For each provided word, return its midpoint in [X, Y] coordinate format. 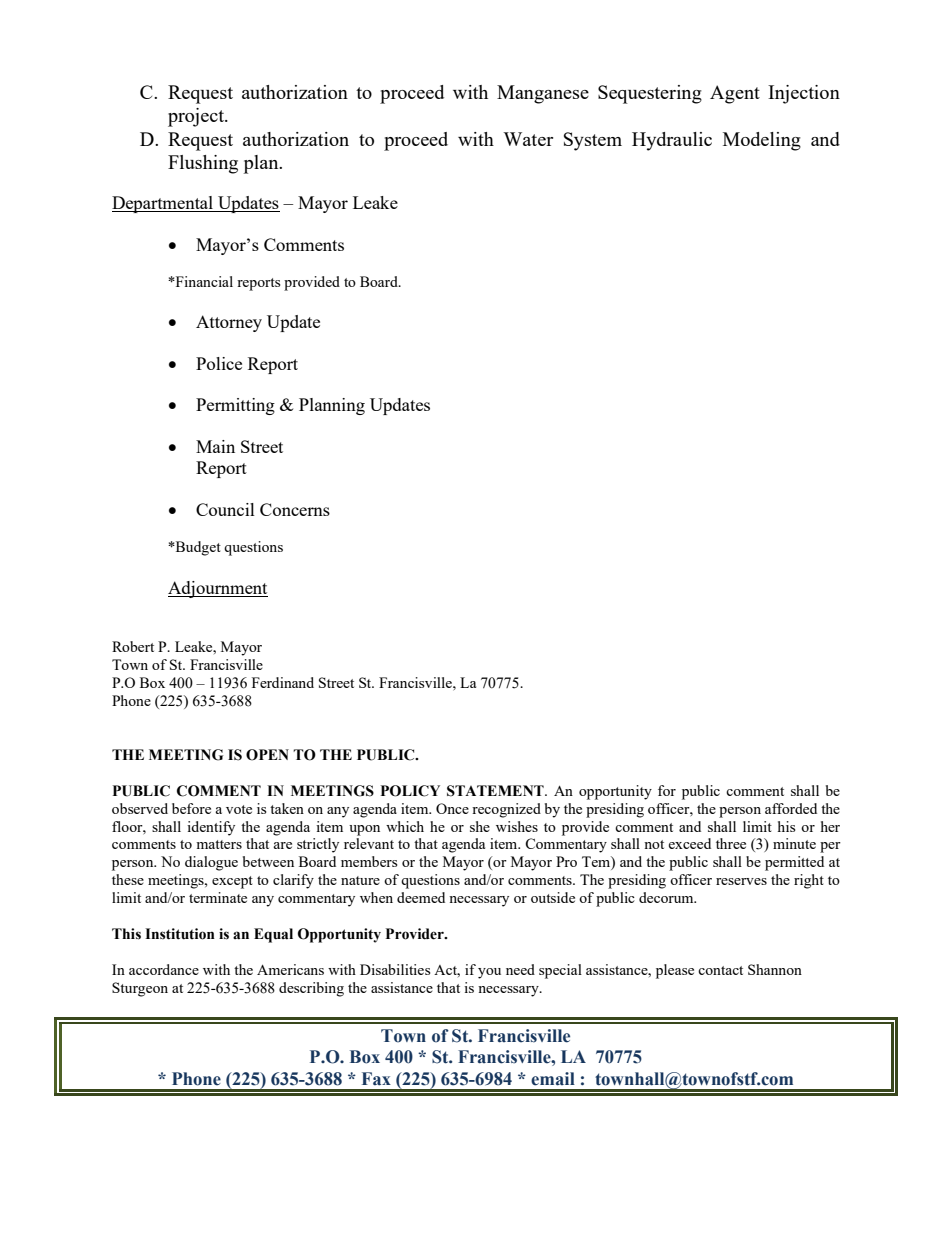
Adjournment [218, 589]
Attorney [229, 323]
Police [219, 363]
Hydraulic [672, 141]
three [731, 843]
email [553, 1079]
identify [211, 828]
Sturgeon [140, 989]
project [197, 117]
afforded [791, 808]
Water [528, 139]
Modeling [762, 141]
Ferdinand [283, 682]
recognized [506, 810]
